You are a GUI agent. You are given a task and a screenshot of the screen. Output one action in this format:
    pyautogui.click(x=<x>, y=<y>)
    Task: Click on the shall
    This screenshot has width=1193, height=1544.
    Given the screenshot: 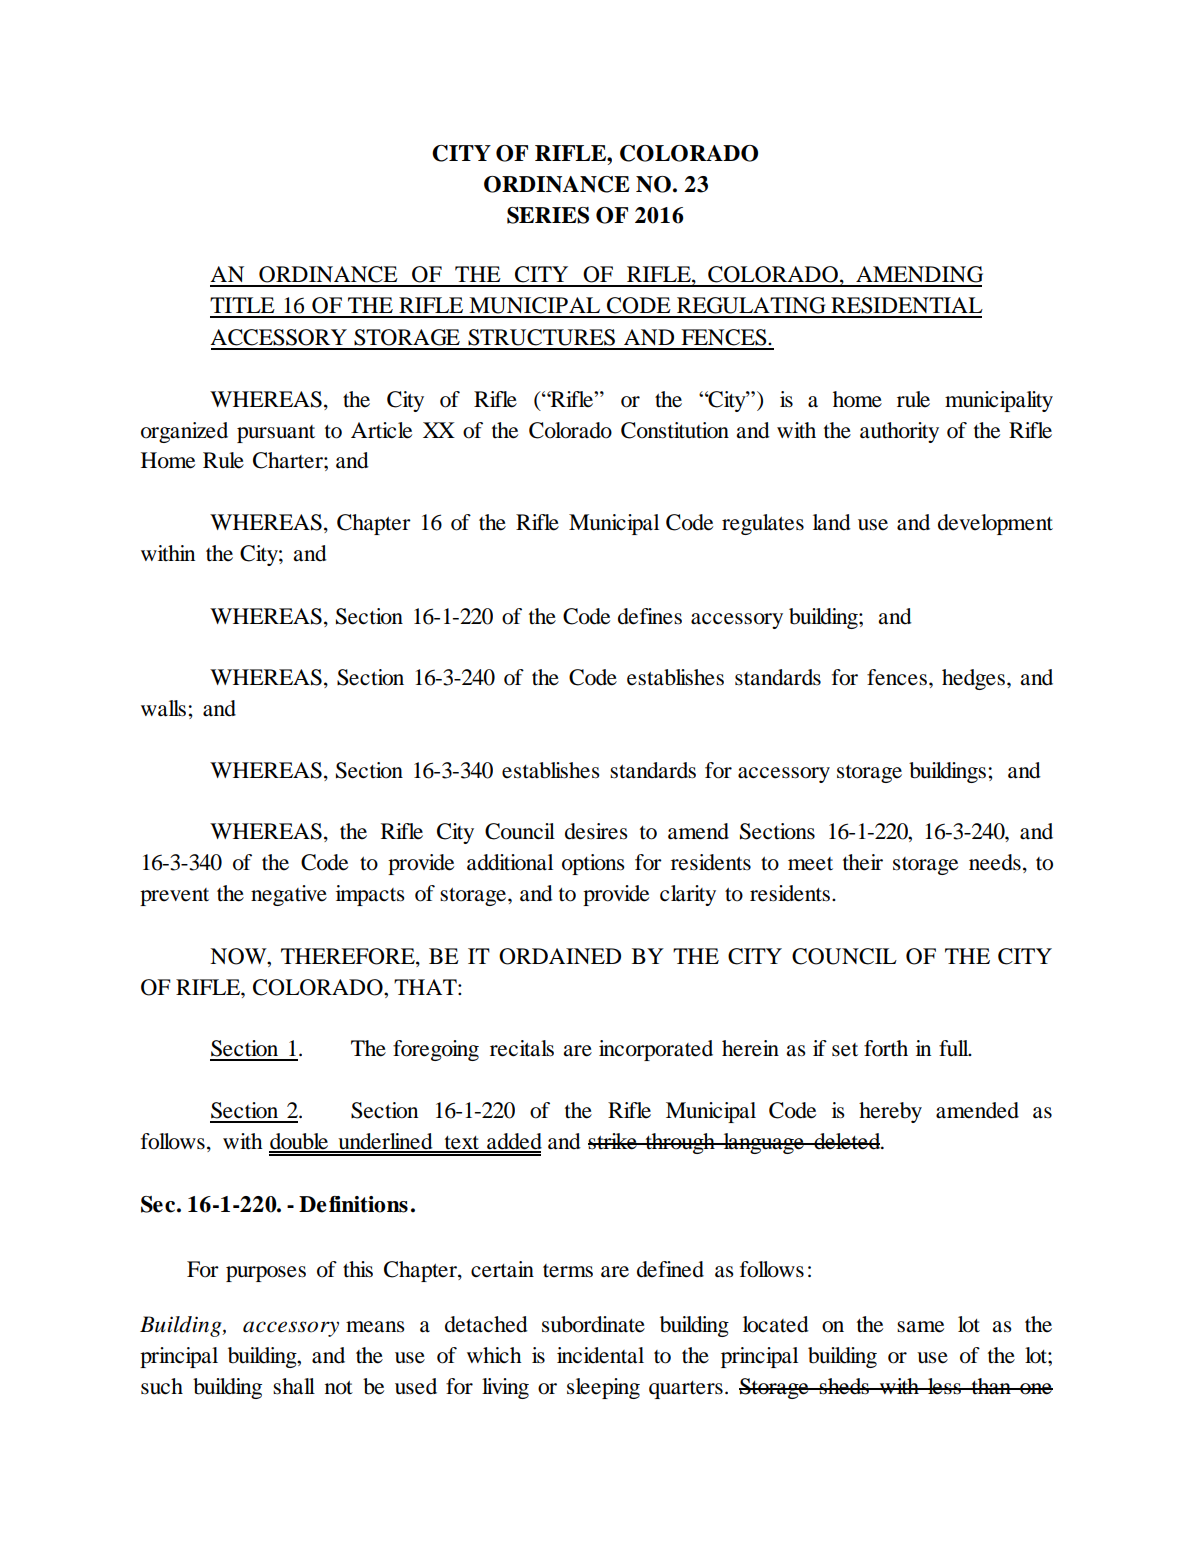 What is the action you would take?
    pyautogui.click(x=294, y=1386)
